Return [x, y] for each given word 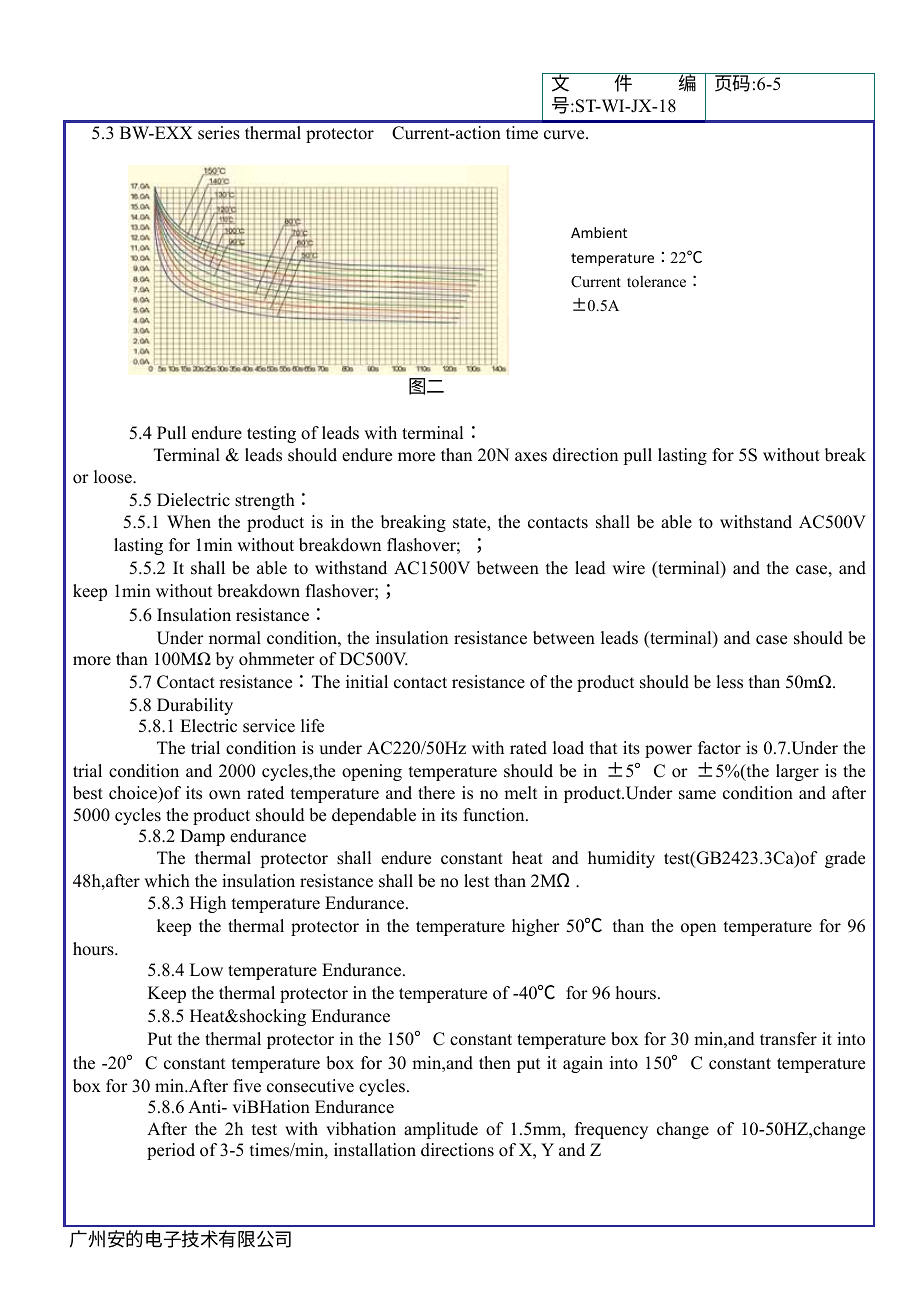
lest [476, 881]
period [171, 1151]
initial [367, 681]
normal [235, 638]
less [729, 682]
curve [565, 135]
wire [628, 568]
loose [114, 477]
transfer [788, 1039]
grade [845, 859]
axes [531, 457]
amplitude [441, 1130]
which [167, 881]
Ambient [599, 232]
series [219, 133]
